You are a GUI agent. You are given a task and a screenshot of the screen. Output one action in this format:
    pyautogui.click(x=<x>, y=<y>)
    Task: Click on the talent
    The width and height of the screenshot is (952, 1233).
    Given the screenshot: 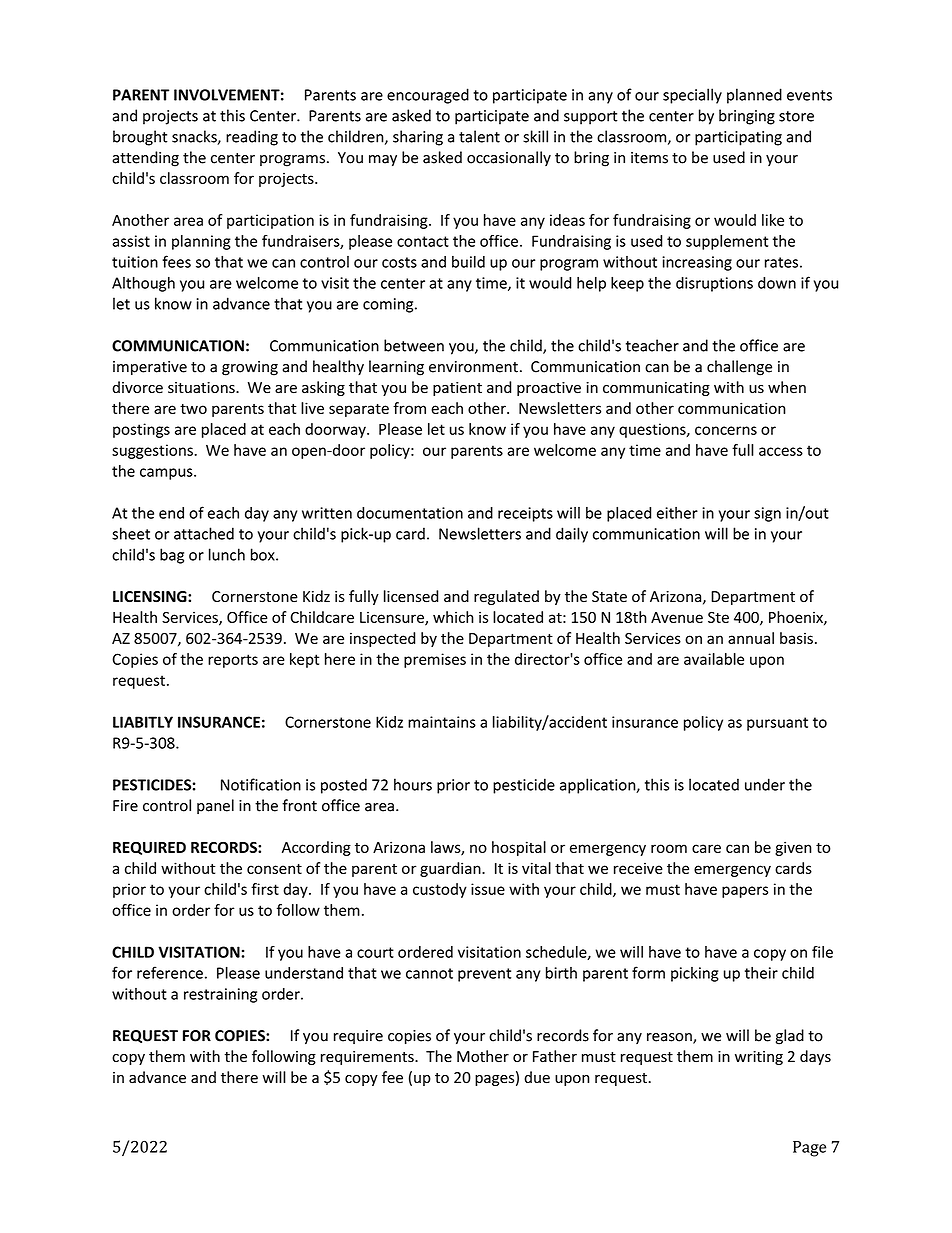 What is the action you would take?
    pyautogui.click(x=479, y=136)
